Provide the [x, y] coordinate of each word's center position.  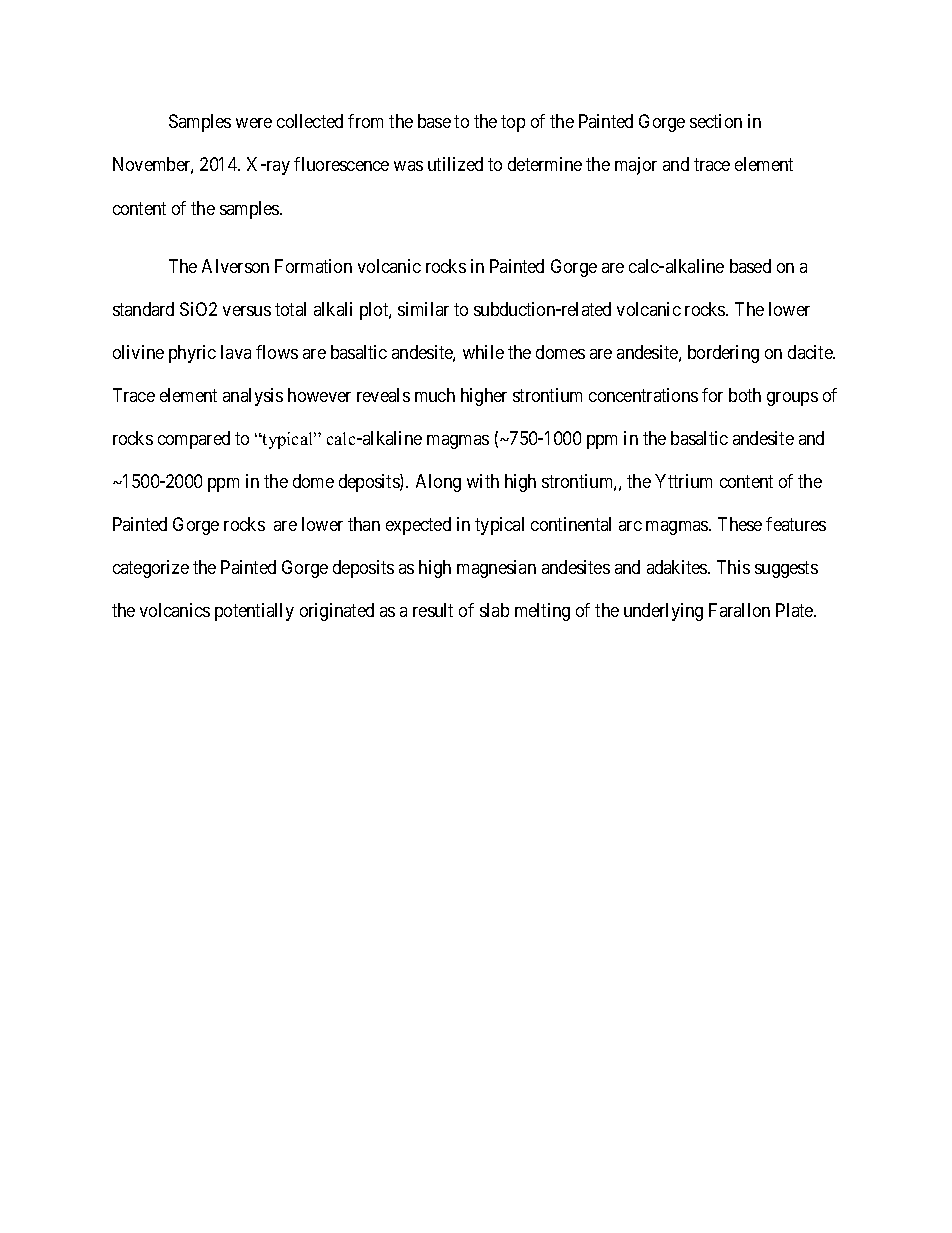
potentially [254, 612]
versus [247, 311]
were [254, 123]
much [435, 395]
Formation [313, 266]
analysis [253, 397]
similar [423, 309]
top [513, 124]
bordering [723, 354]
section [716, 121]
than [364, 524]
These [740, 524]
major [636, 166]
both [745, 395]
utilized [455, 164]
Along [438, 483]
